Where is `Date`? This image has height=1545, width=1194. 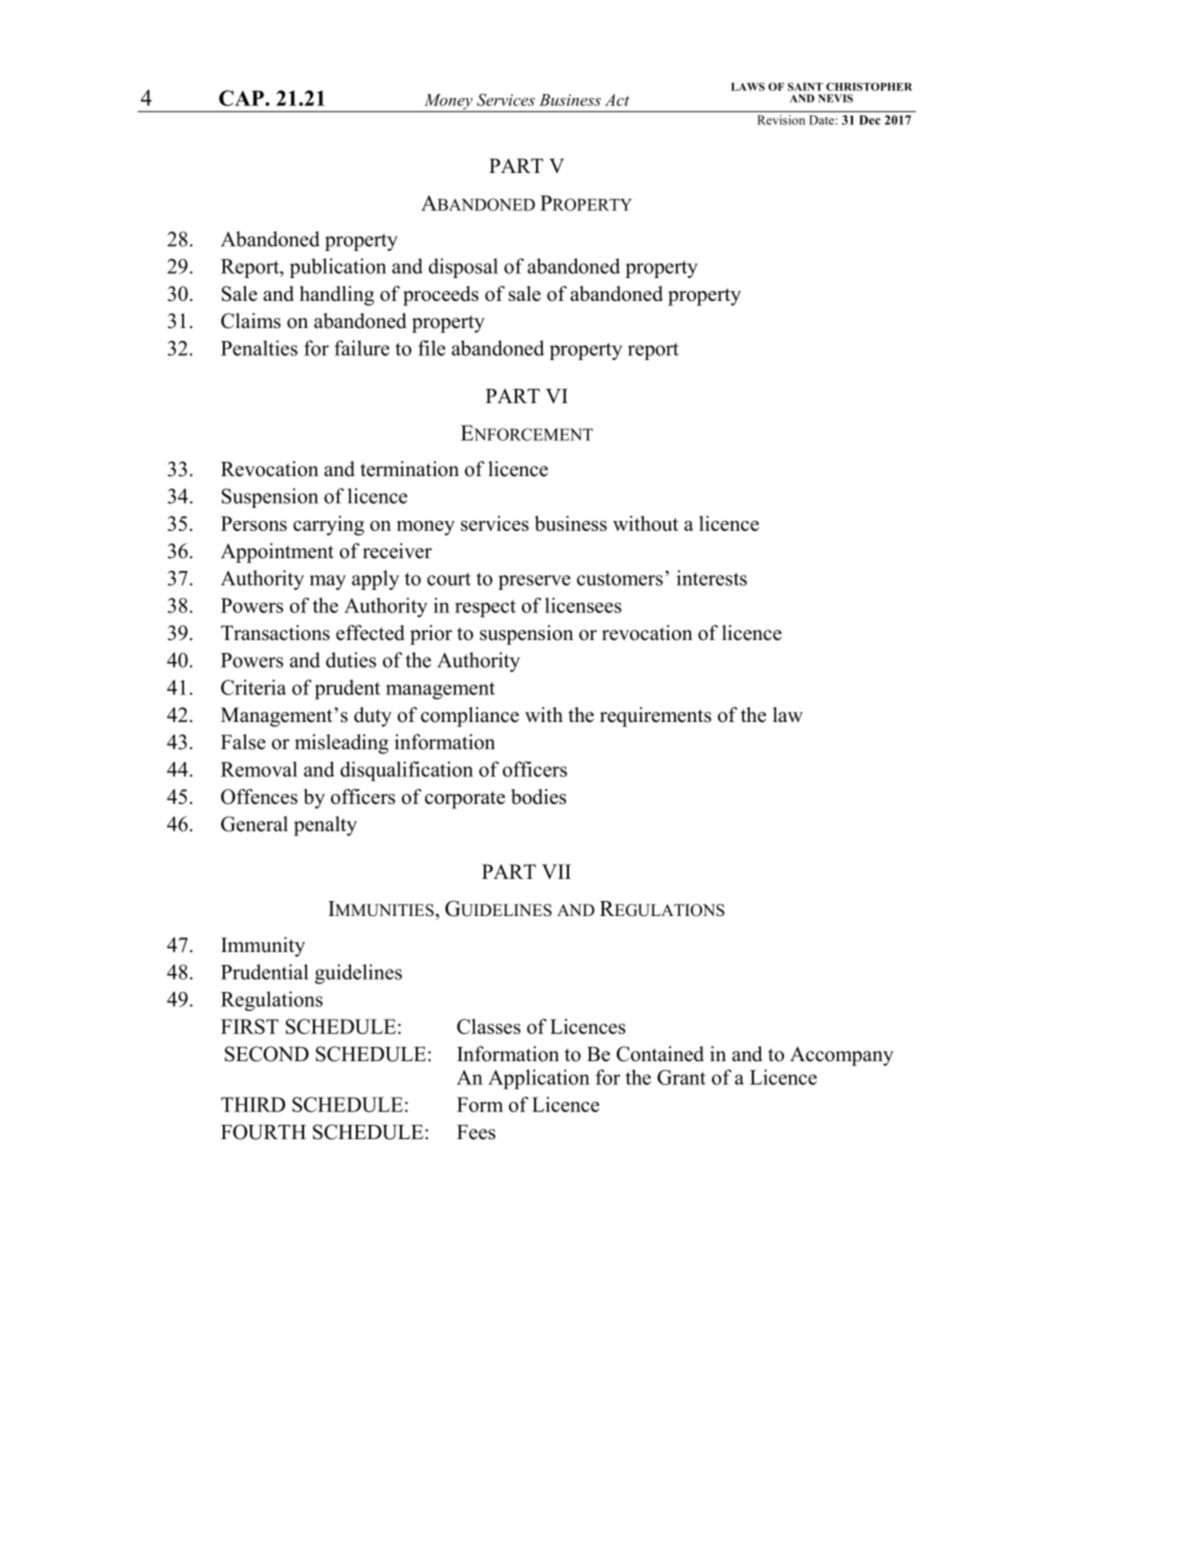 Date is located at coordinates (821, 120).
